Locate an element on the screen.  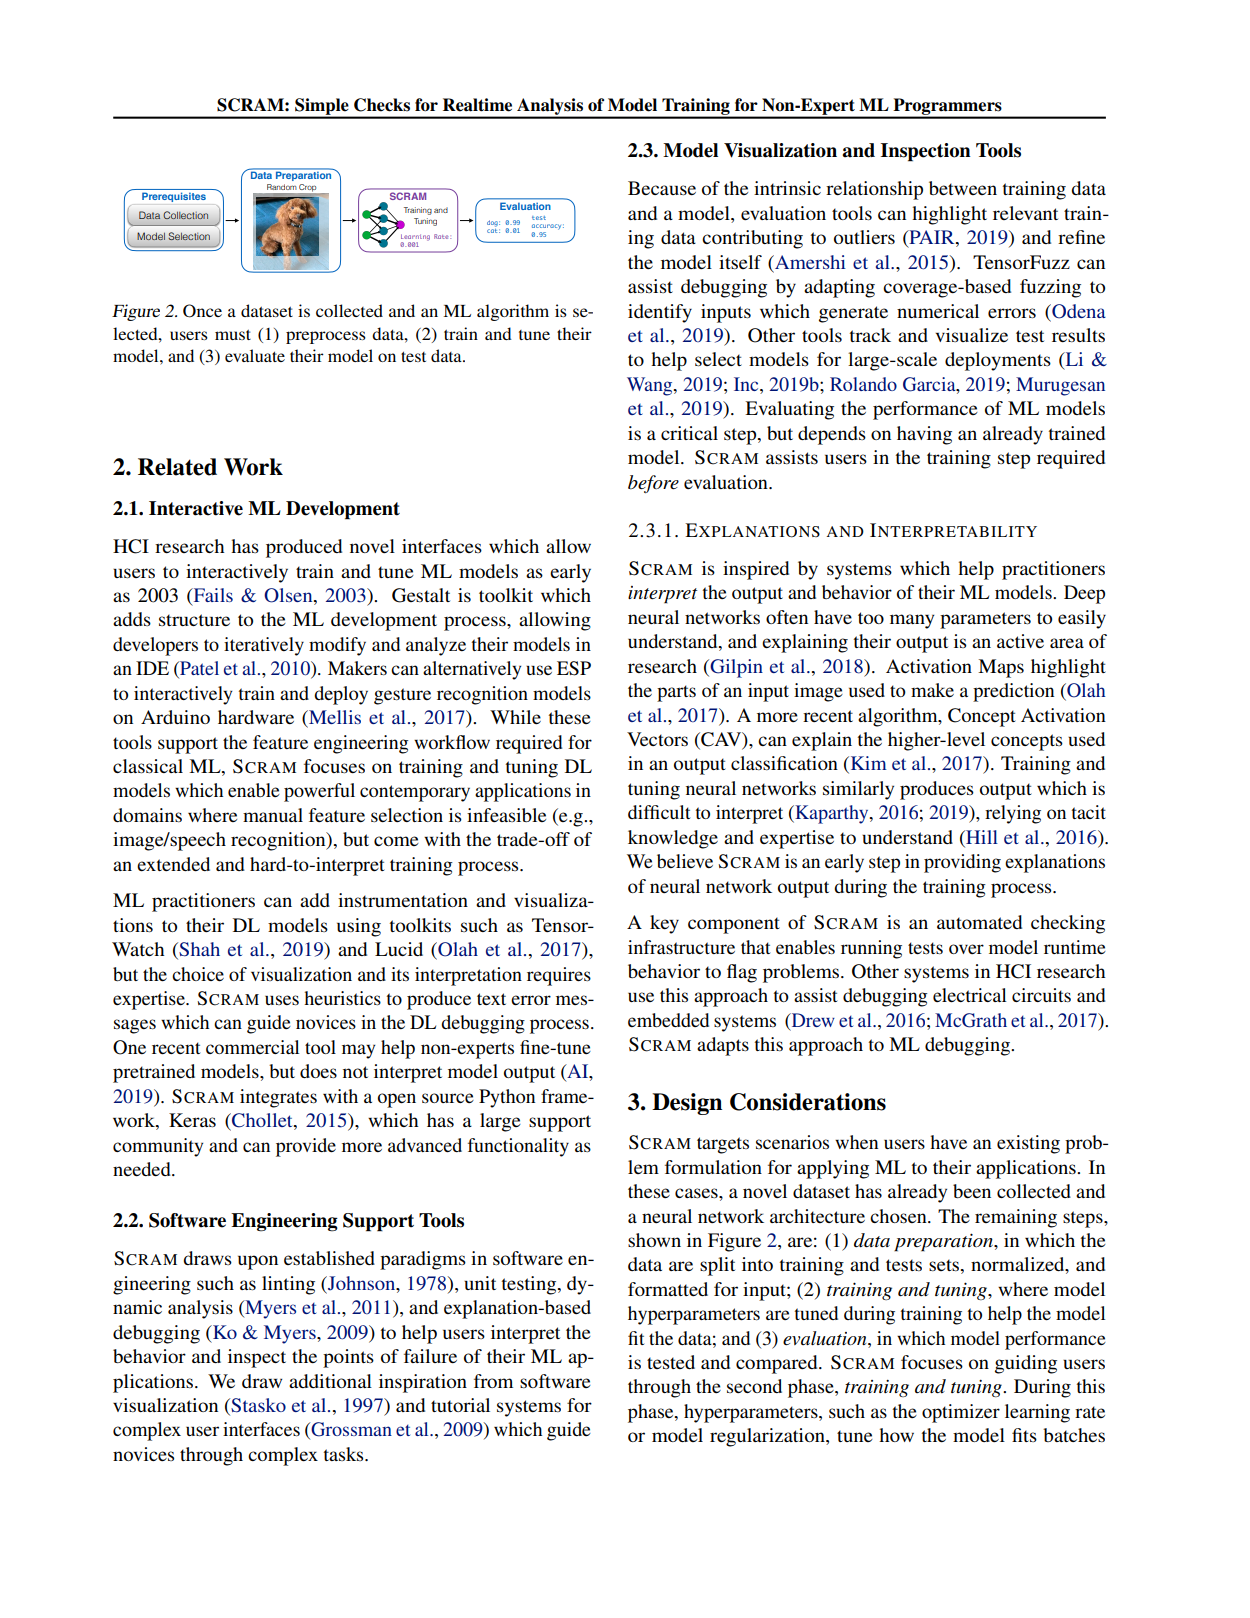
additional is located at coordinates (330, 1381).
